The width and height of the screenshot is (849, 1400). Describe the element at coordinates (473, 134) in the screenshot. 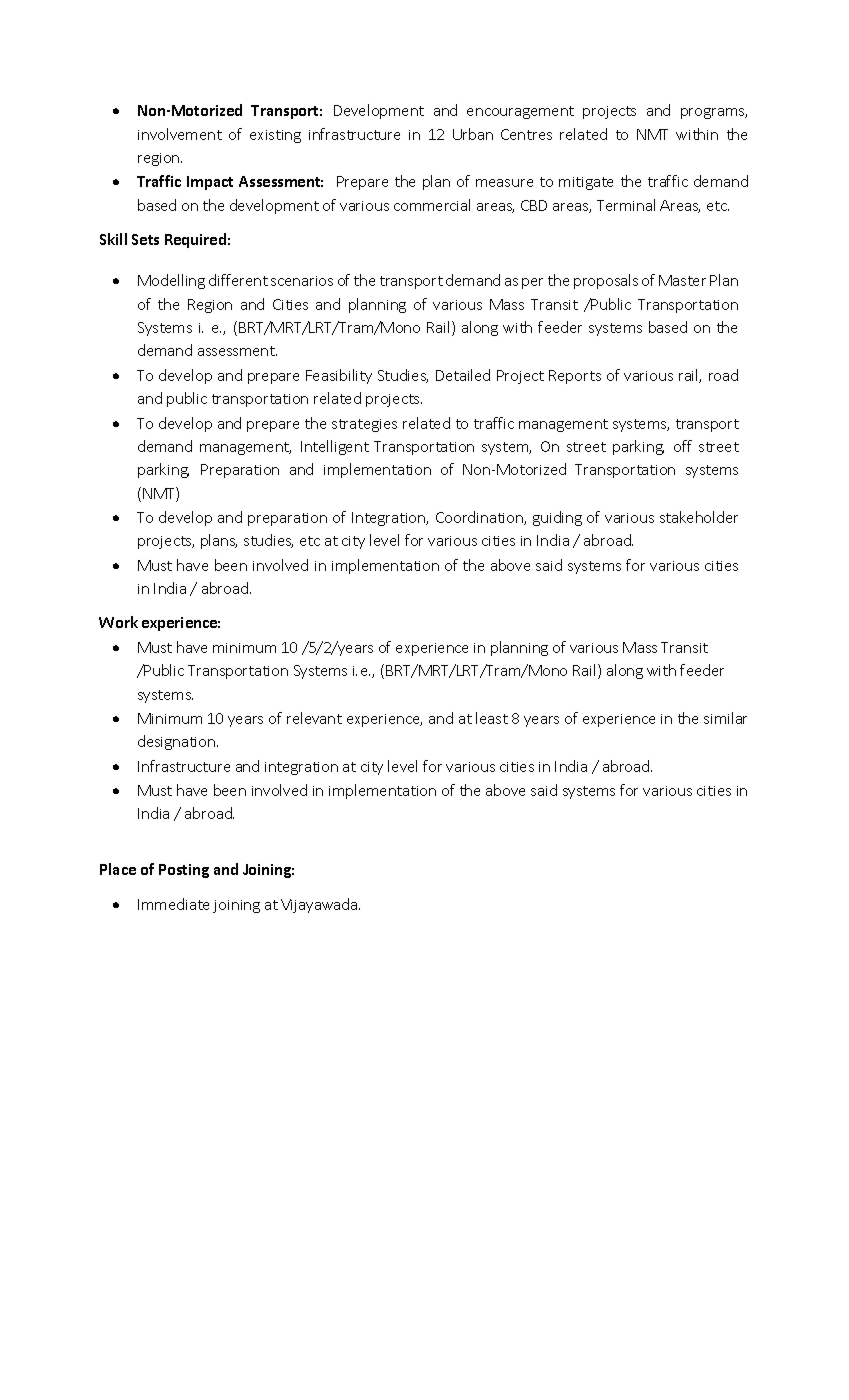

I see `Urban` at that location.
